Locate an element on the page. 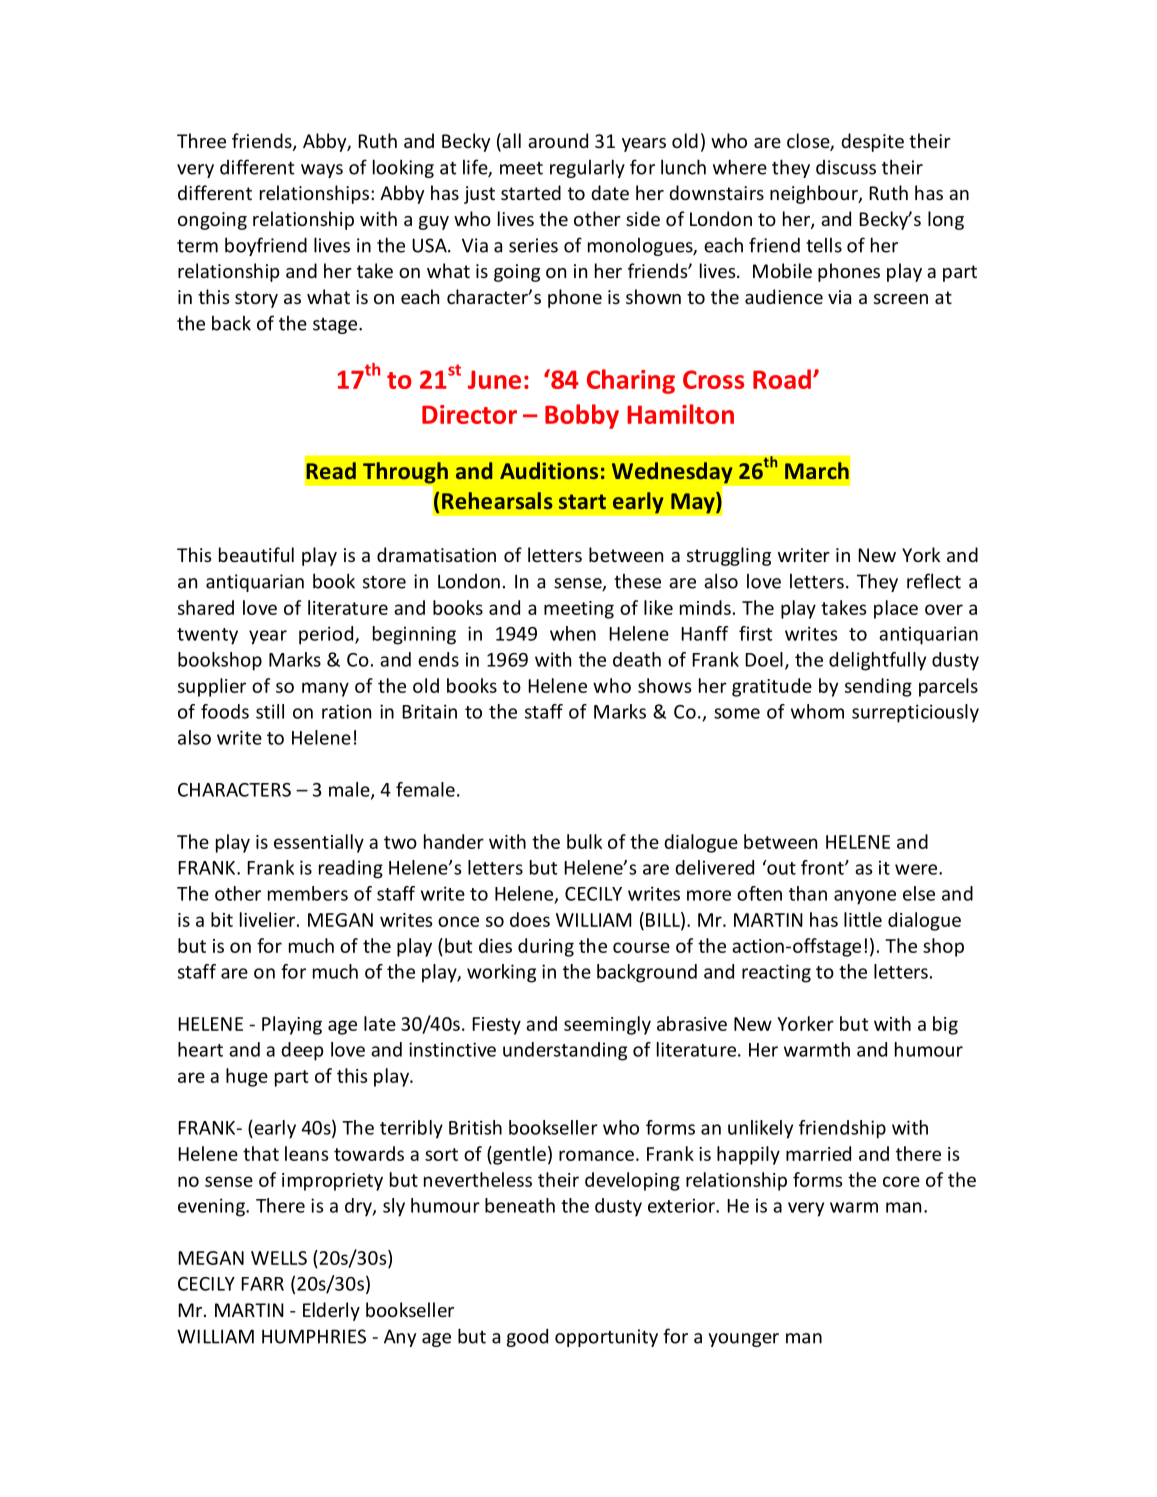 The image size is (1157, 1497). little is located at coordinates (863, 919).
